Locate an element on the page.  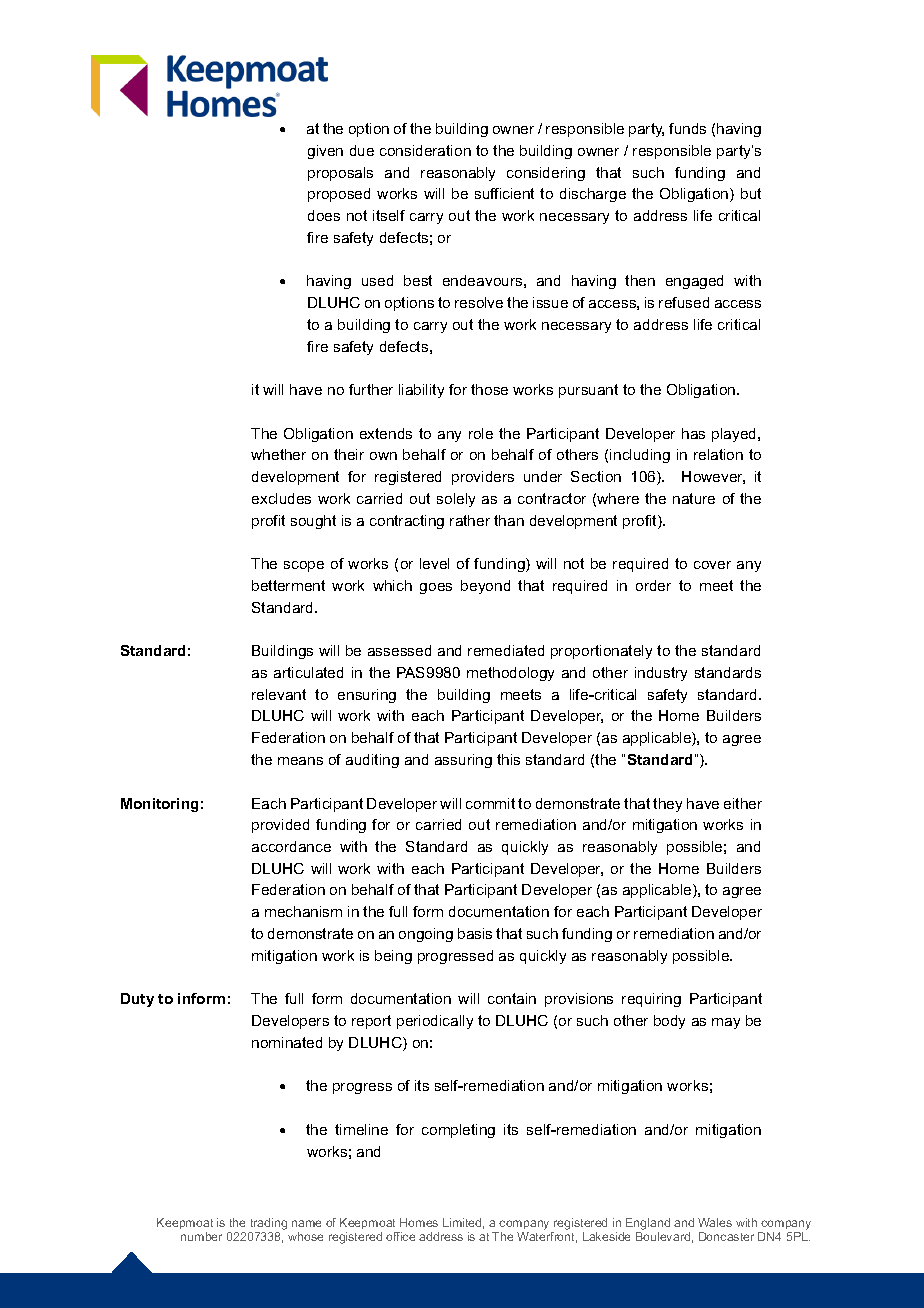
relevant is located at coordinates (279, 694).
